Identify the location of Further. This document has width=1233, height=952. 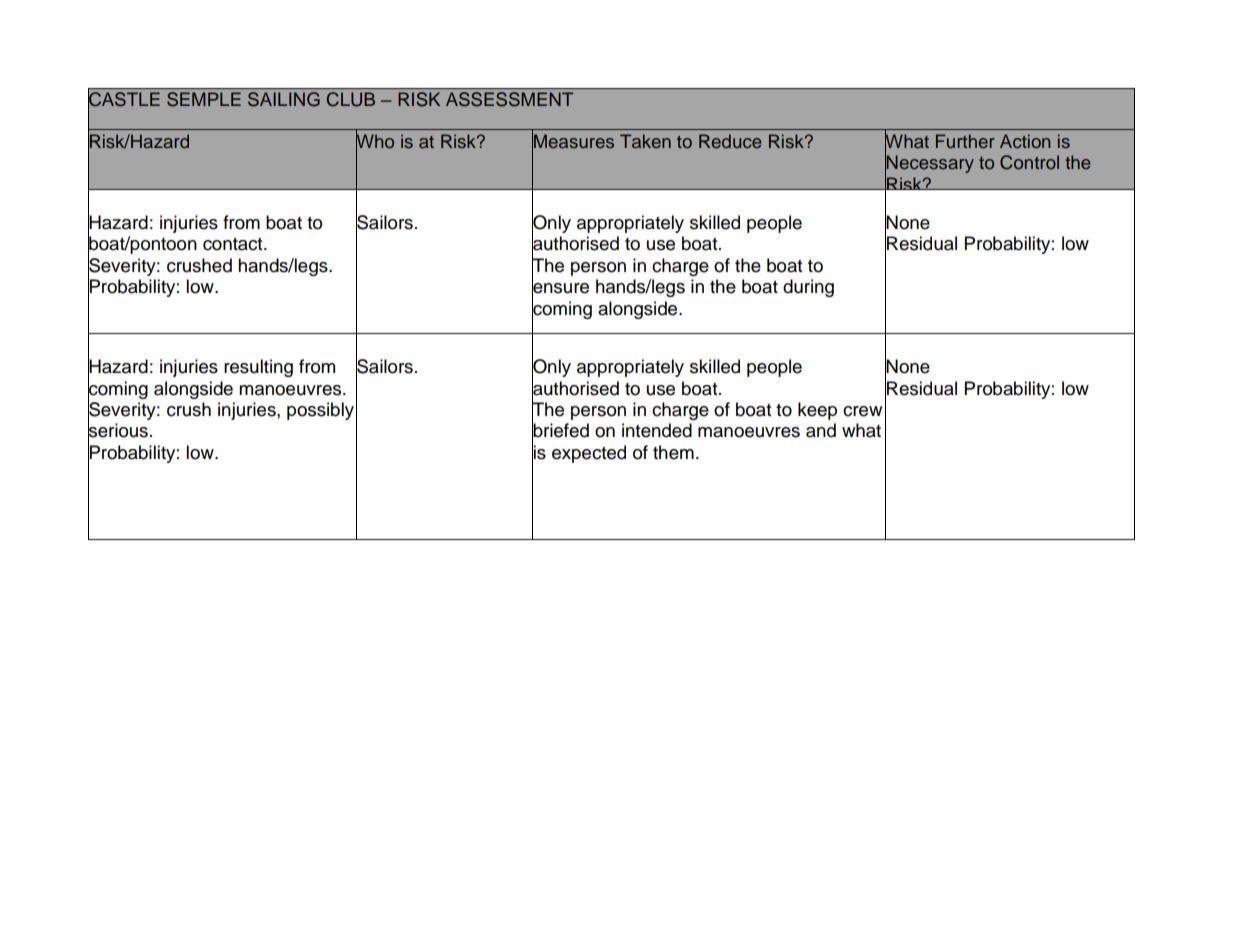
(965, 141).
